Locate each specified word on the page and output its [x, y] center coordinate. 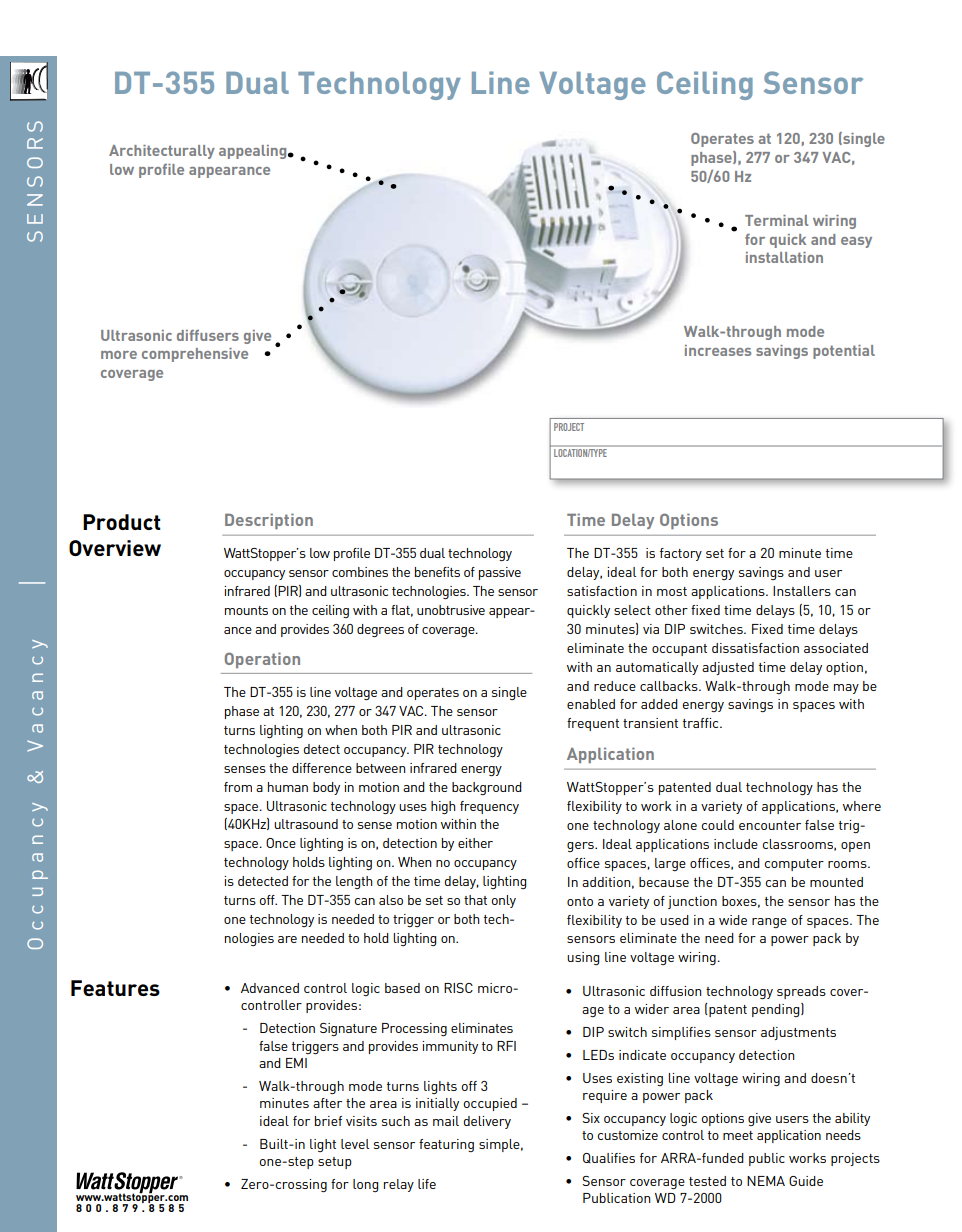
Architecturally [162, 152]
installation [784, 257]
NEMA [766, 1181]
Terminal [776, 220]
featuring [446, 1145]
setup [335, 1163]
